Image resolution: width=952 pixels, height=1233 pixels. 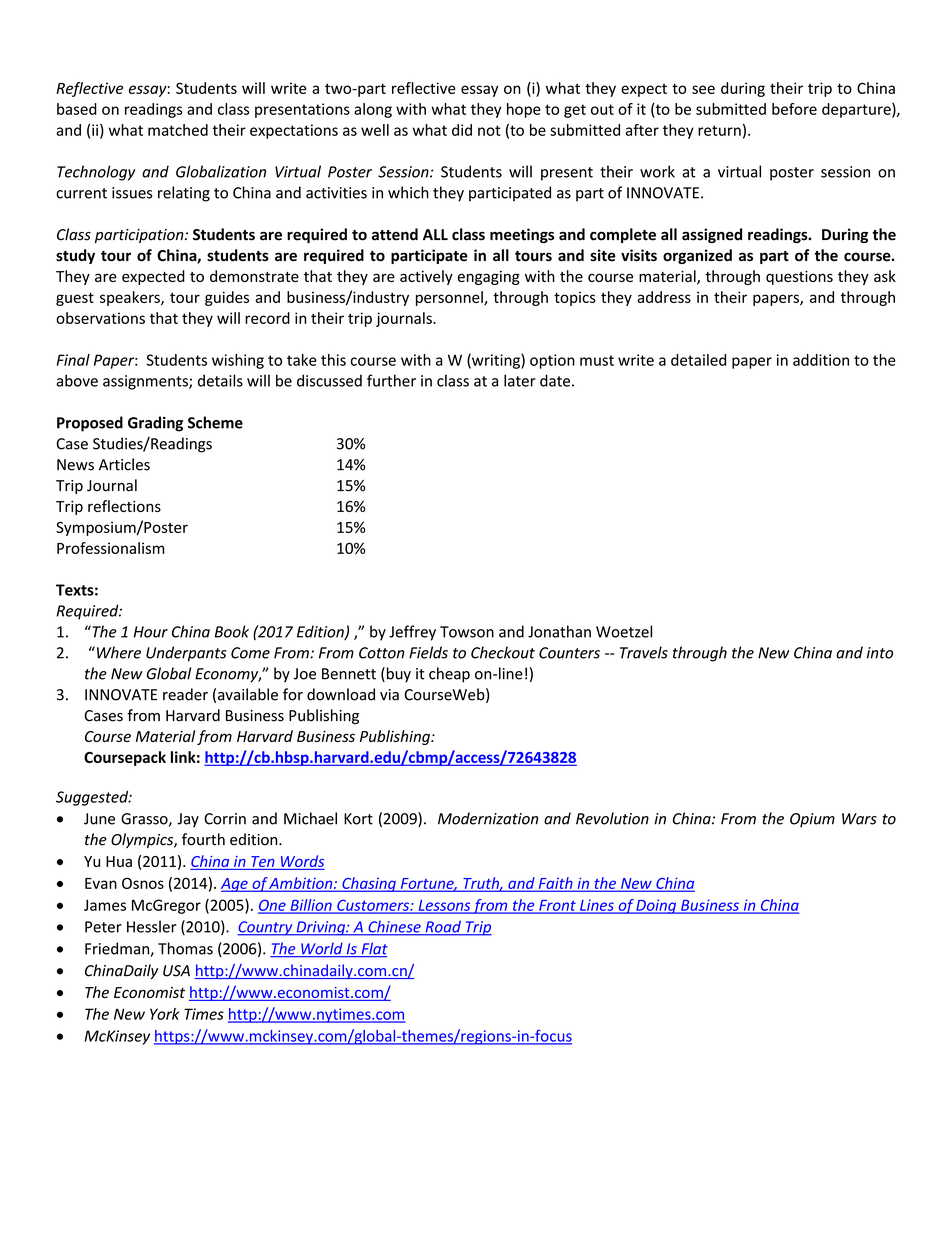 I want to click on Checkout, so click(x=503, y=652).
